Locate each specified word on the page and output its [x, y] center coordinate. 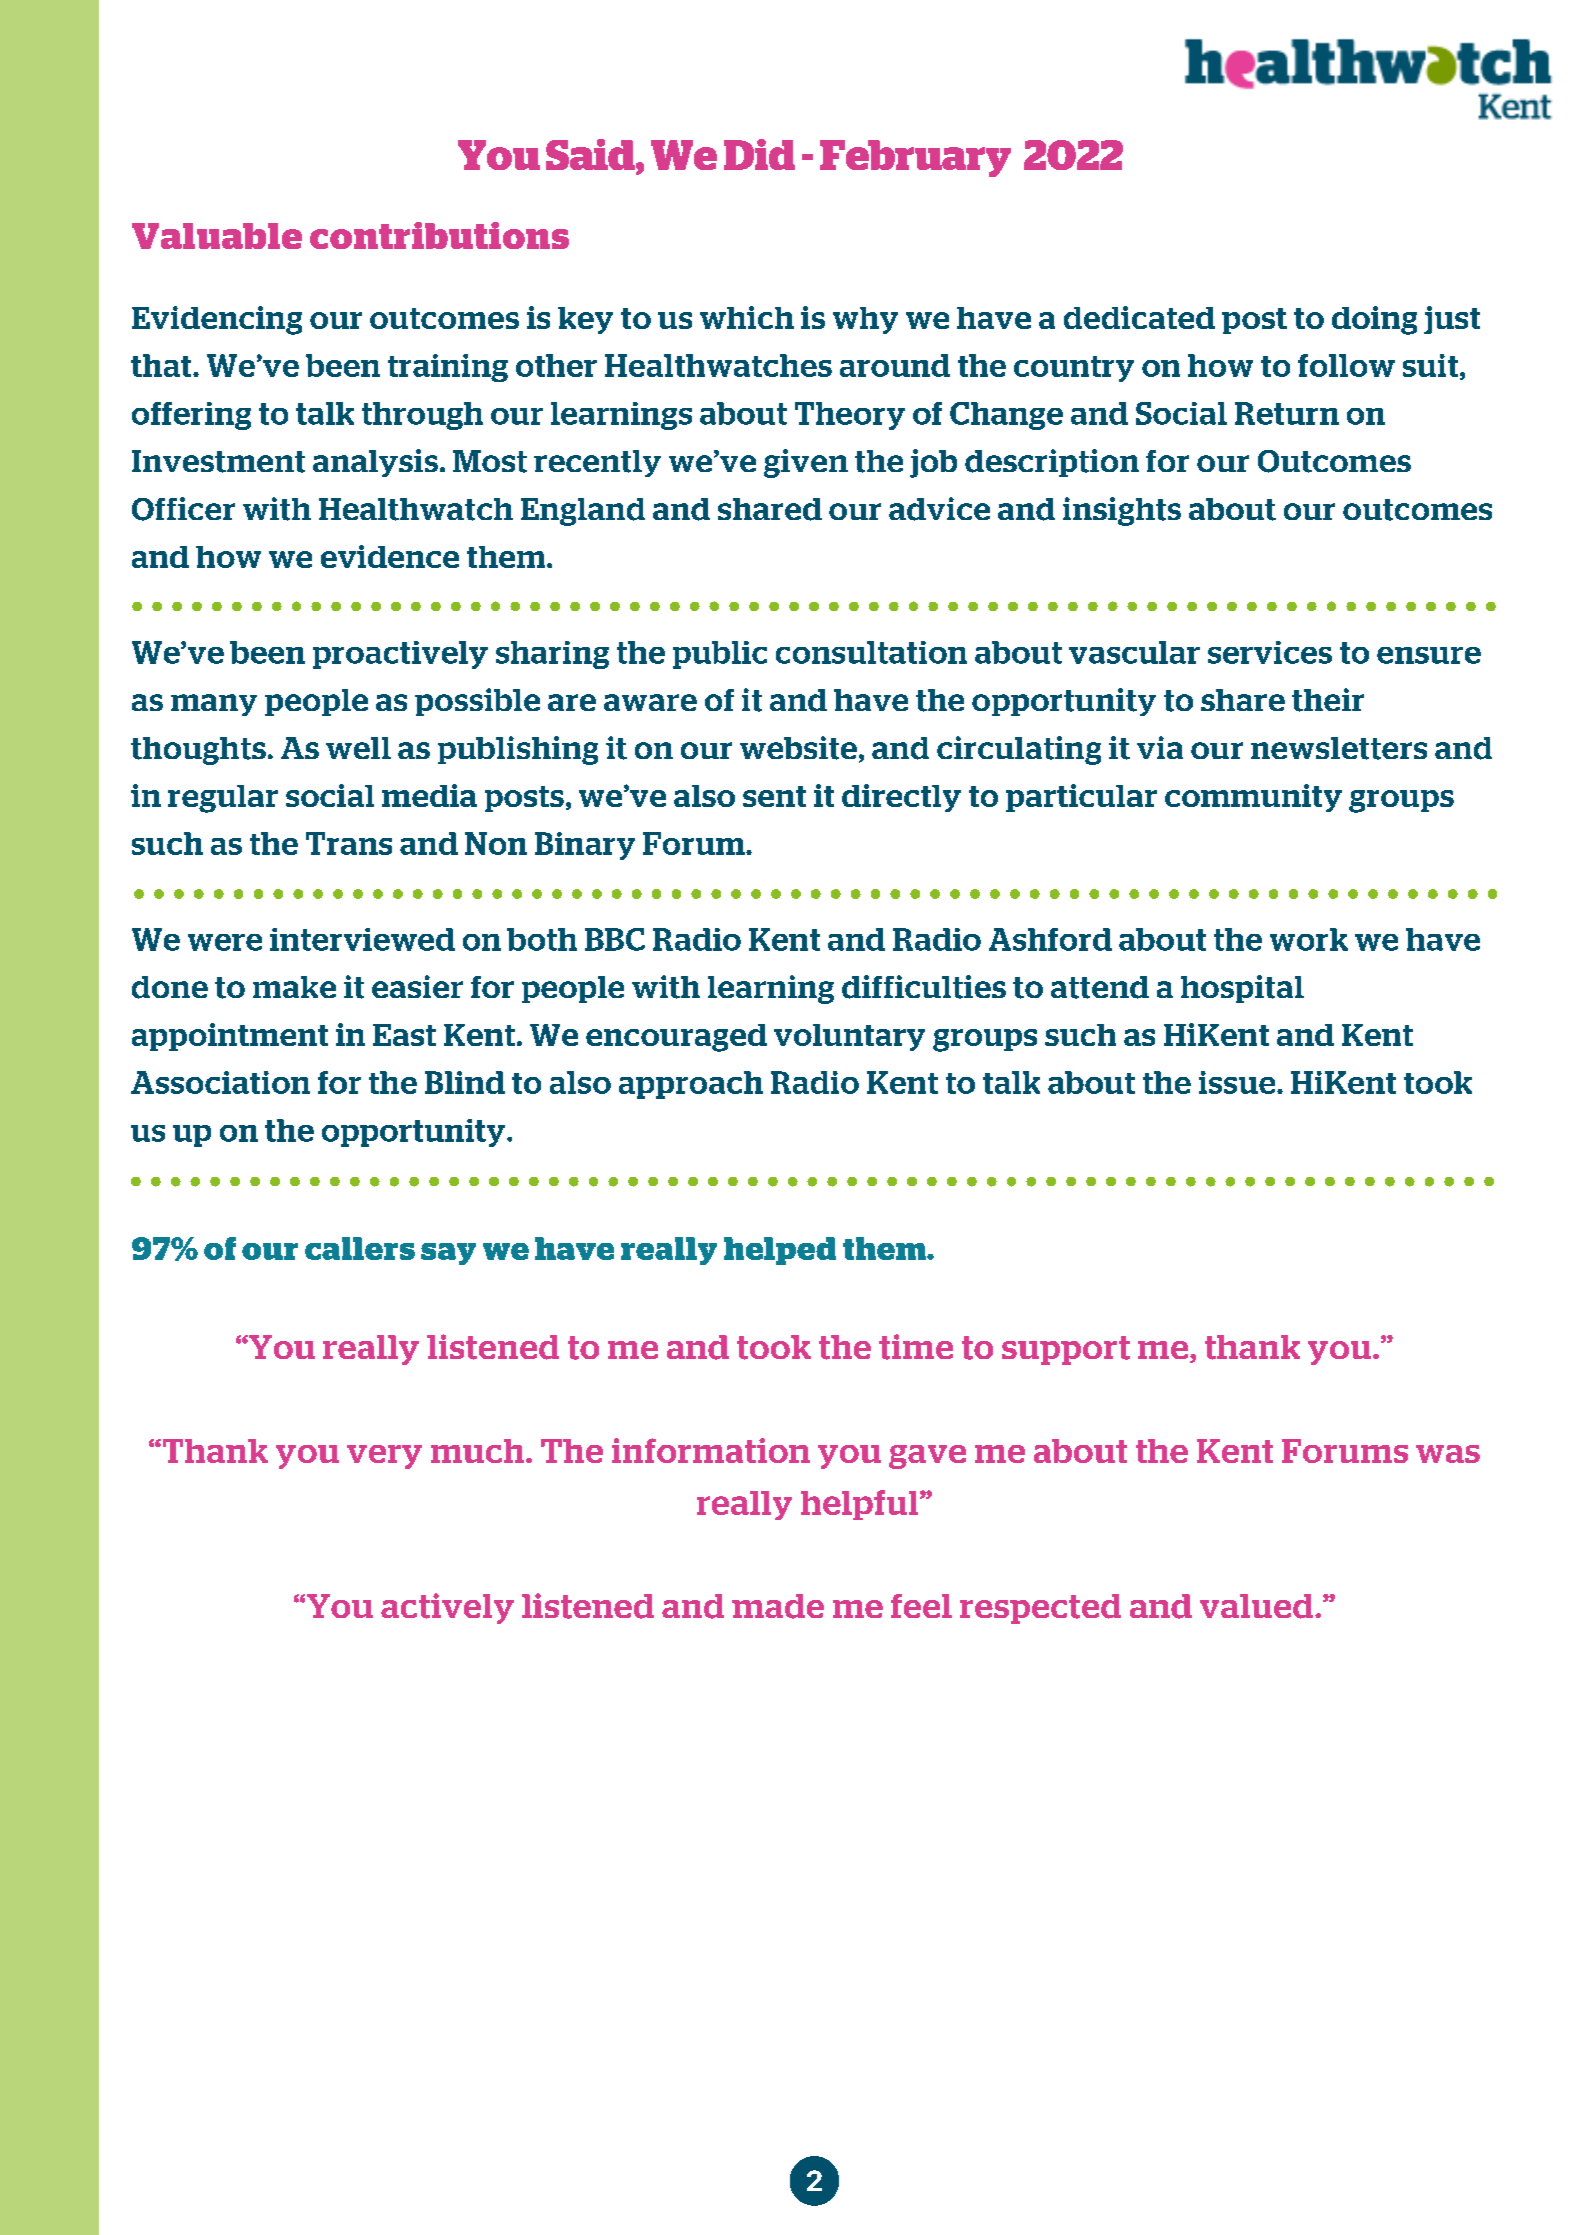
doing [1374, 320]
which [747, 317]
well [358, 748]
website [798, 748]
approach [691, 1085]
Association [220, 1082]
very [384, 1457]
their [1328, 700]
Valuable [217, 236]
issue [1238, 1082]
